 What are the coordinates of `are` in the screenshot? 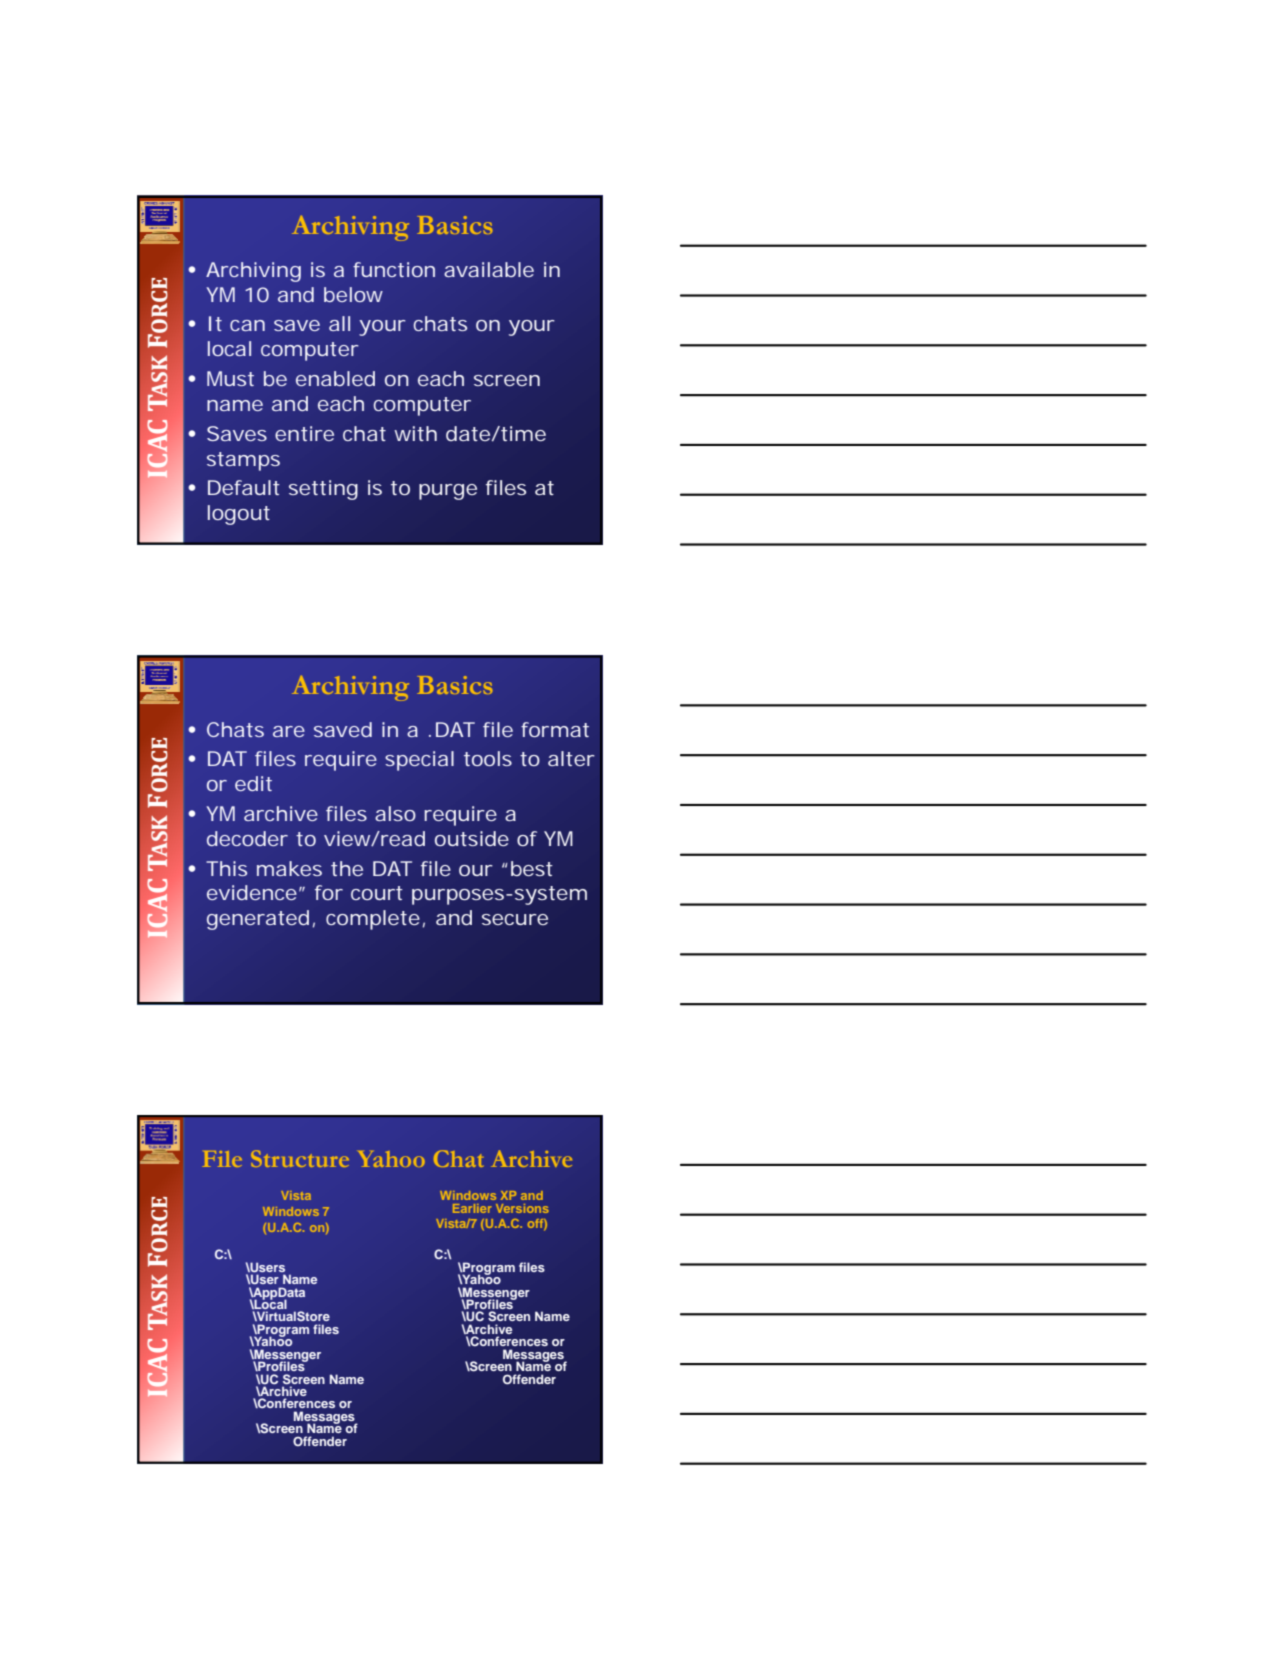 It's located at (289, 731).
